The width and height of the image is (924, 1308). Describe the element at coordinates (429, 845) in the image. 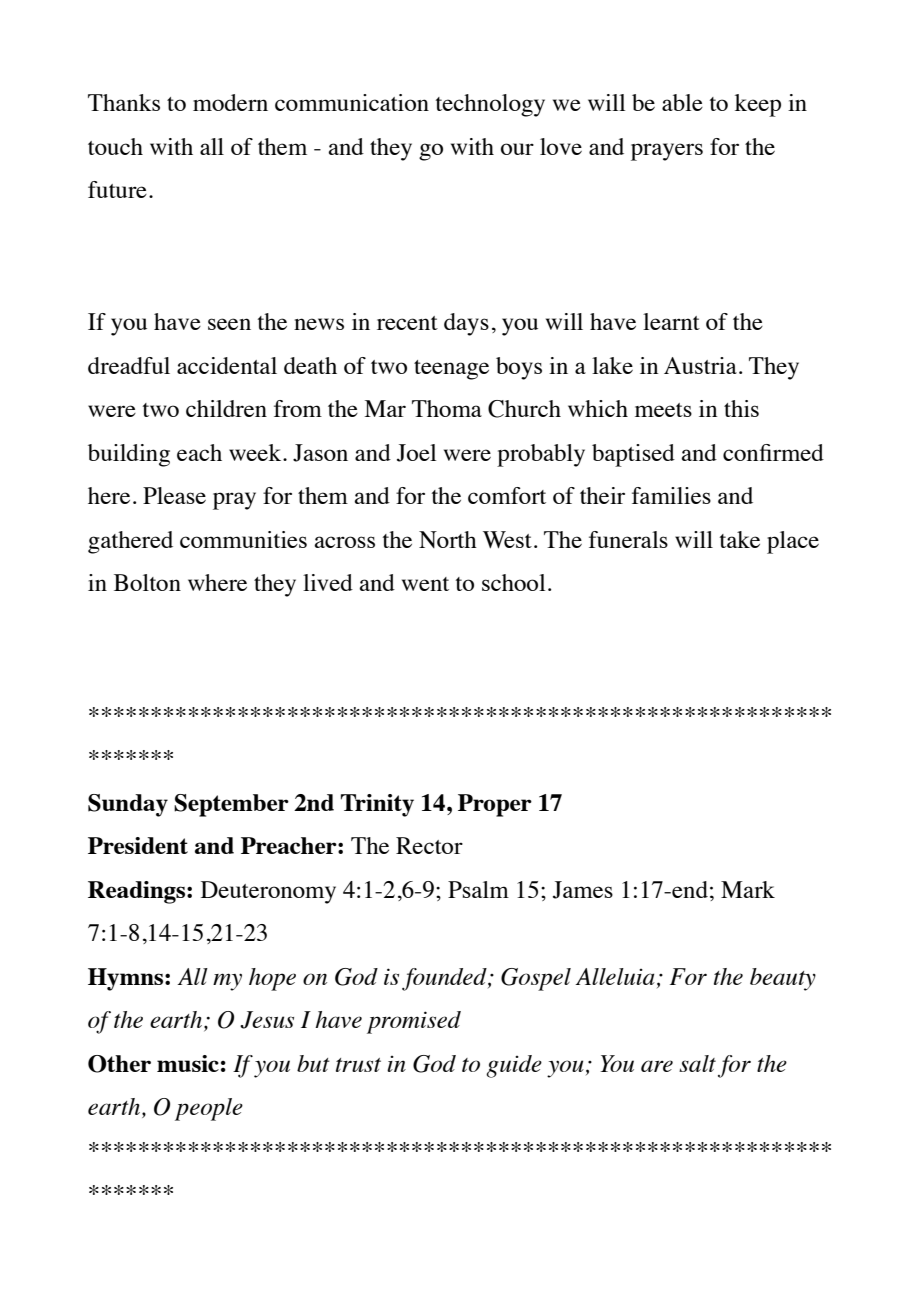

I see `Rector` at that location.
